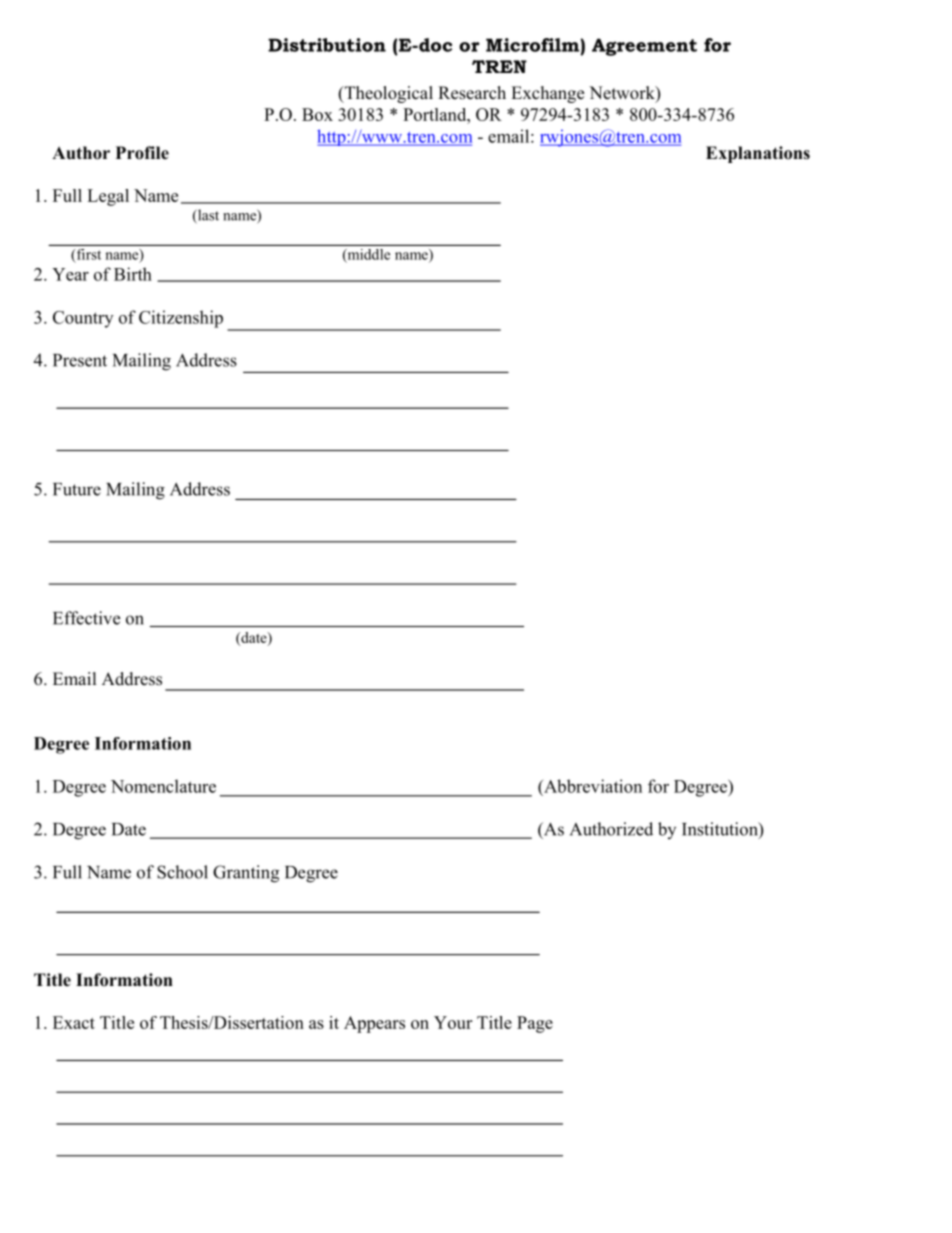 This document has width=952, height=1233. I want to click on Agreement, so click(644, 47).
